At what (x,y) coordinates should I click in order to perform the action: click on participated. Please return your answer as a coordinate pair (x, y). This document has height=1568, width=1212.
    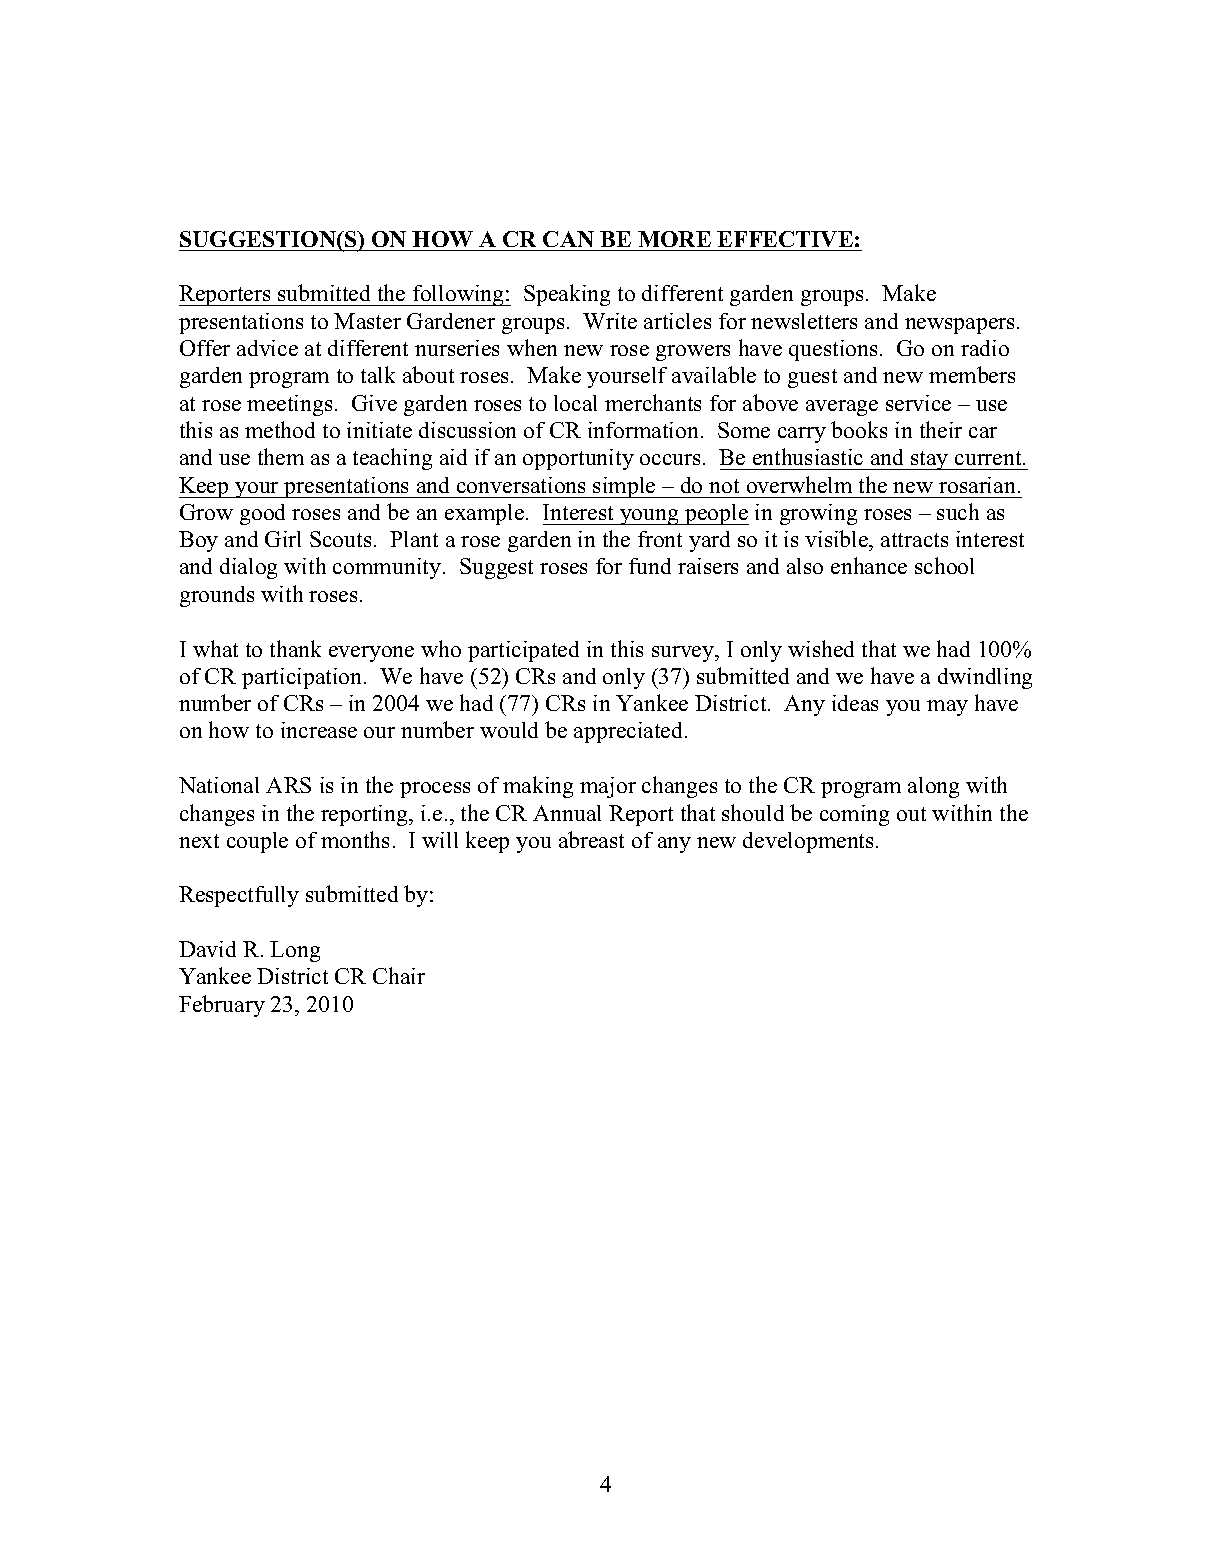
    Looking at the image, I should click on (523, 651).
